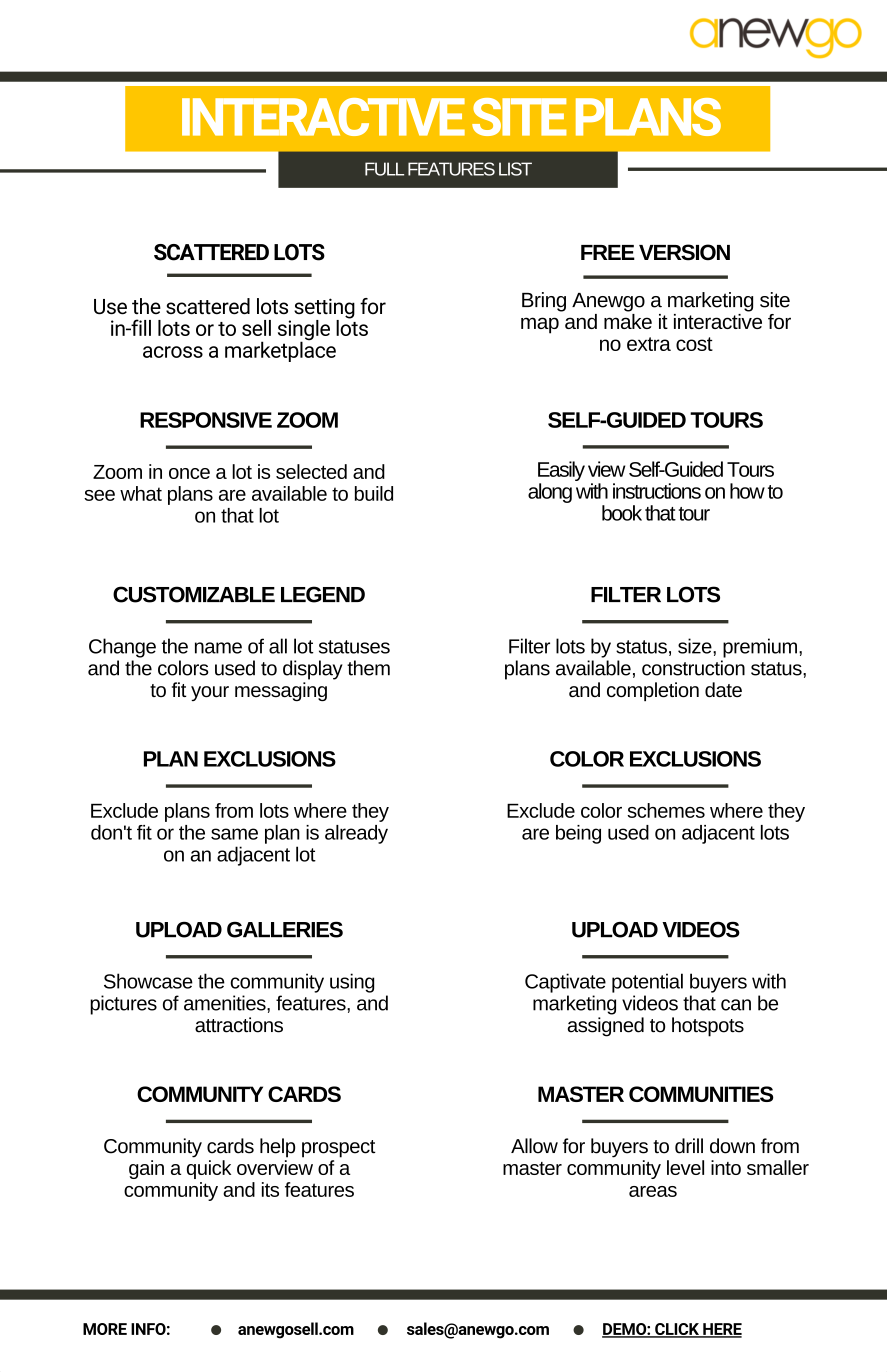  Describe the element at coordinates (368, 668) in the screenshot. I see `them` at that location.
